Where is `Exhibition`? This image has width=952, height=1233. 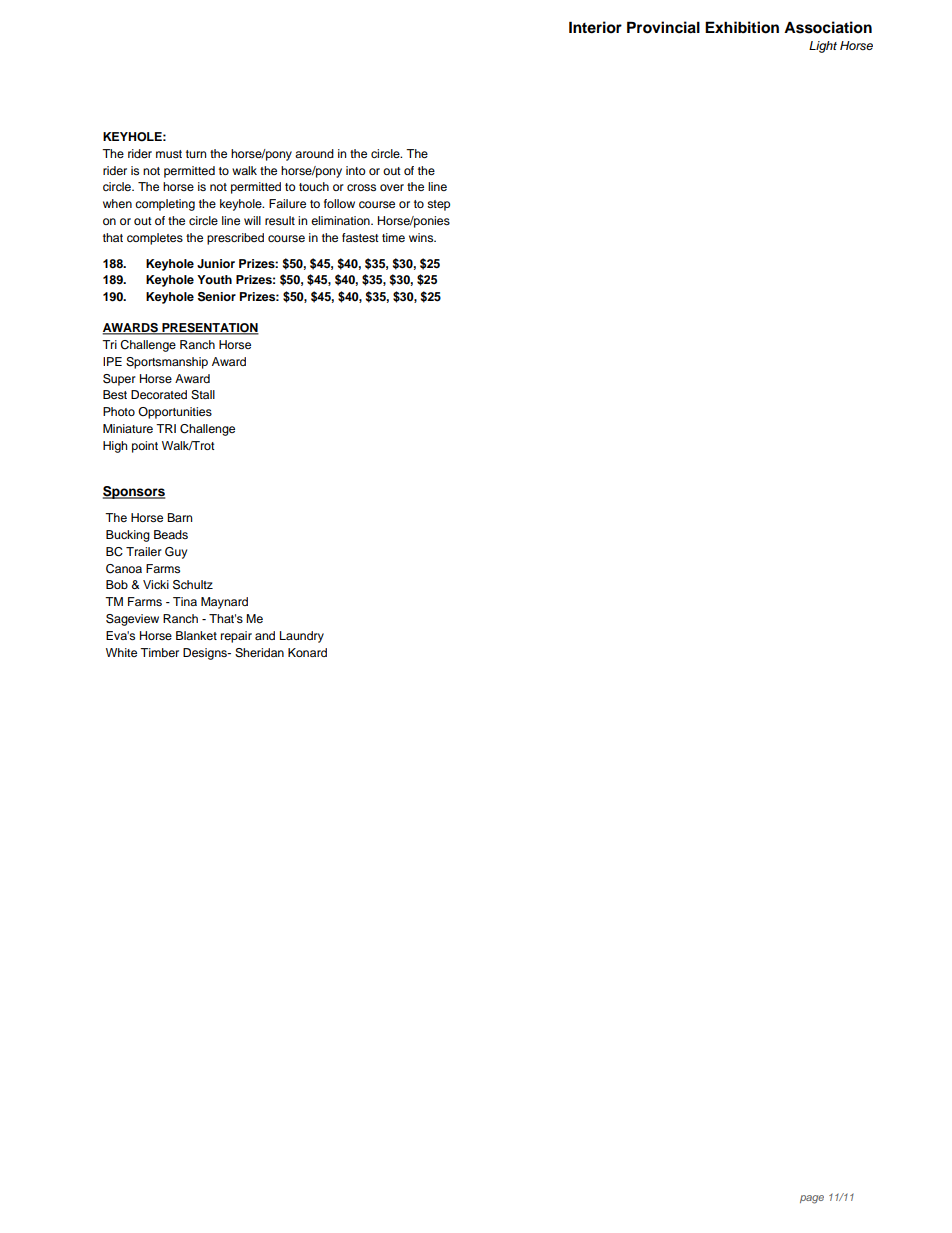 Exhibition is located at coordinates (742, 27).
